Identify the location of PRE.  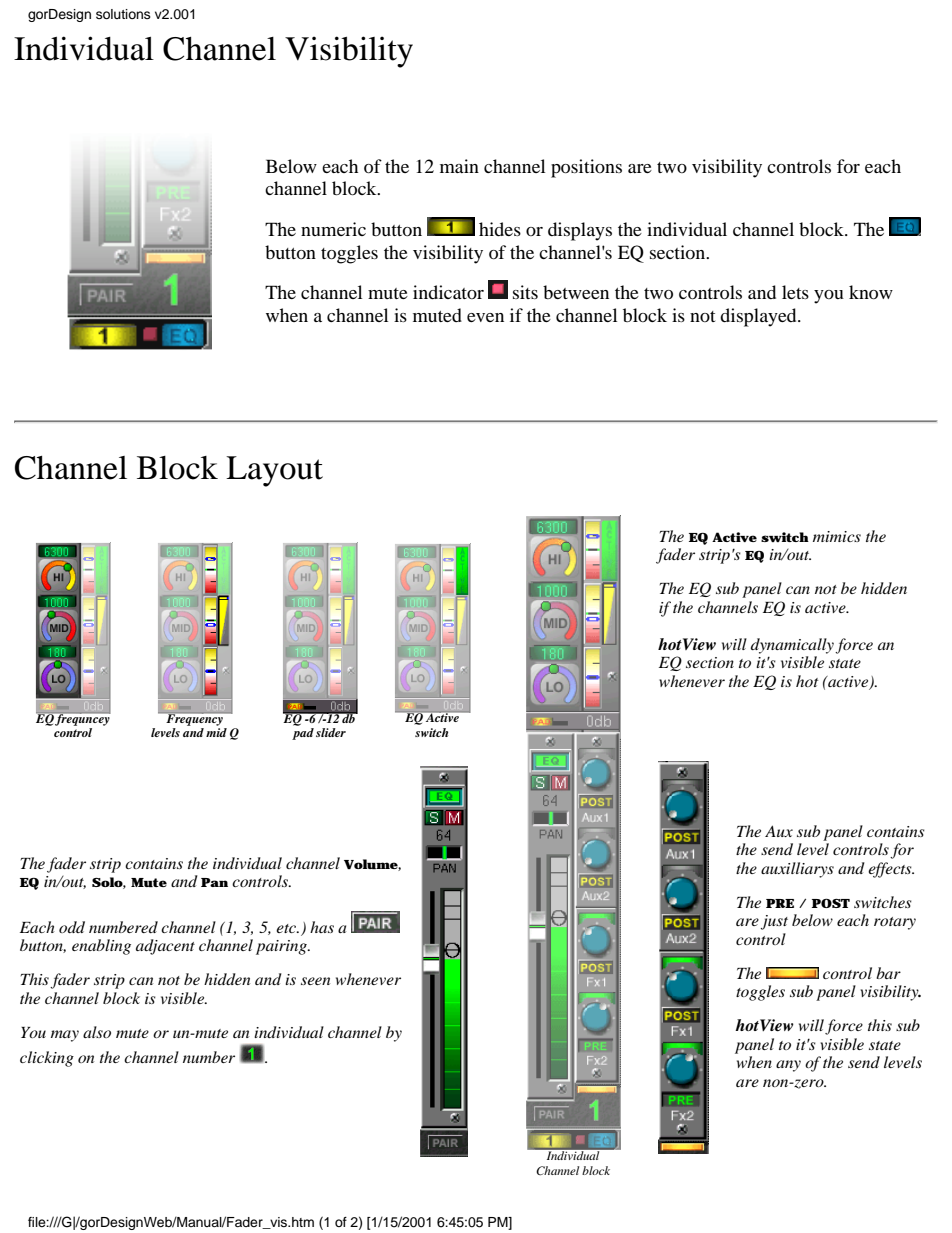
(780, 903).
